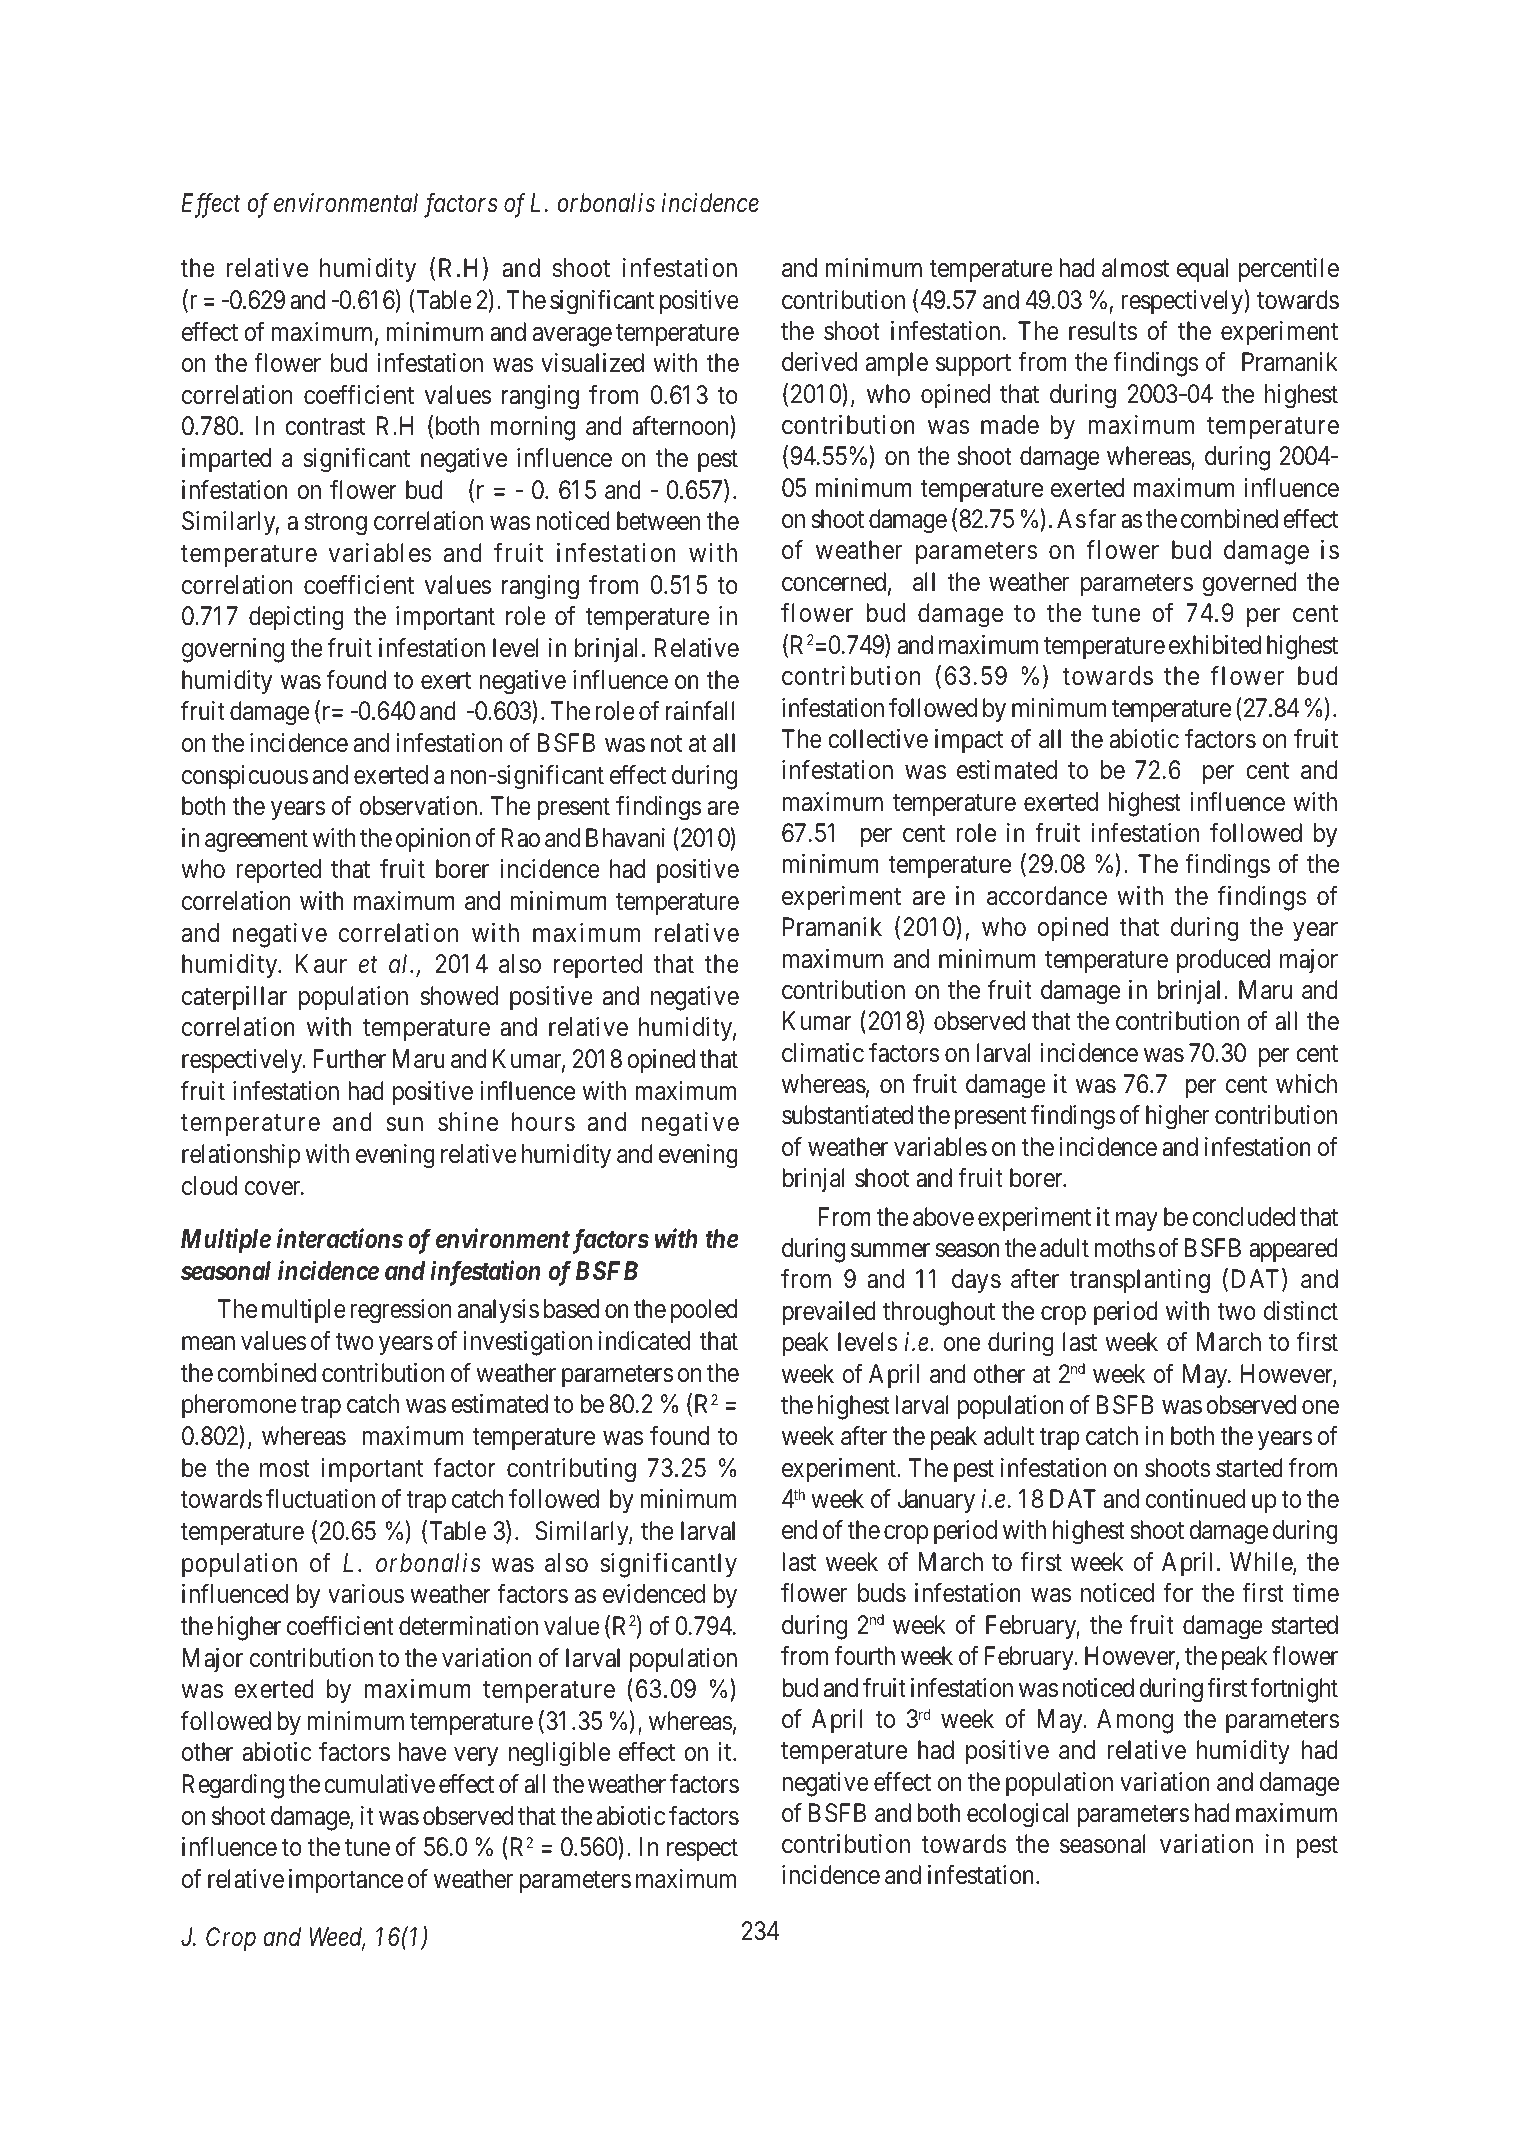 The height and width of the screenshot is (2148, 1519). I want to click on importance, so click(346, 1881).
